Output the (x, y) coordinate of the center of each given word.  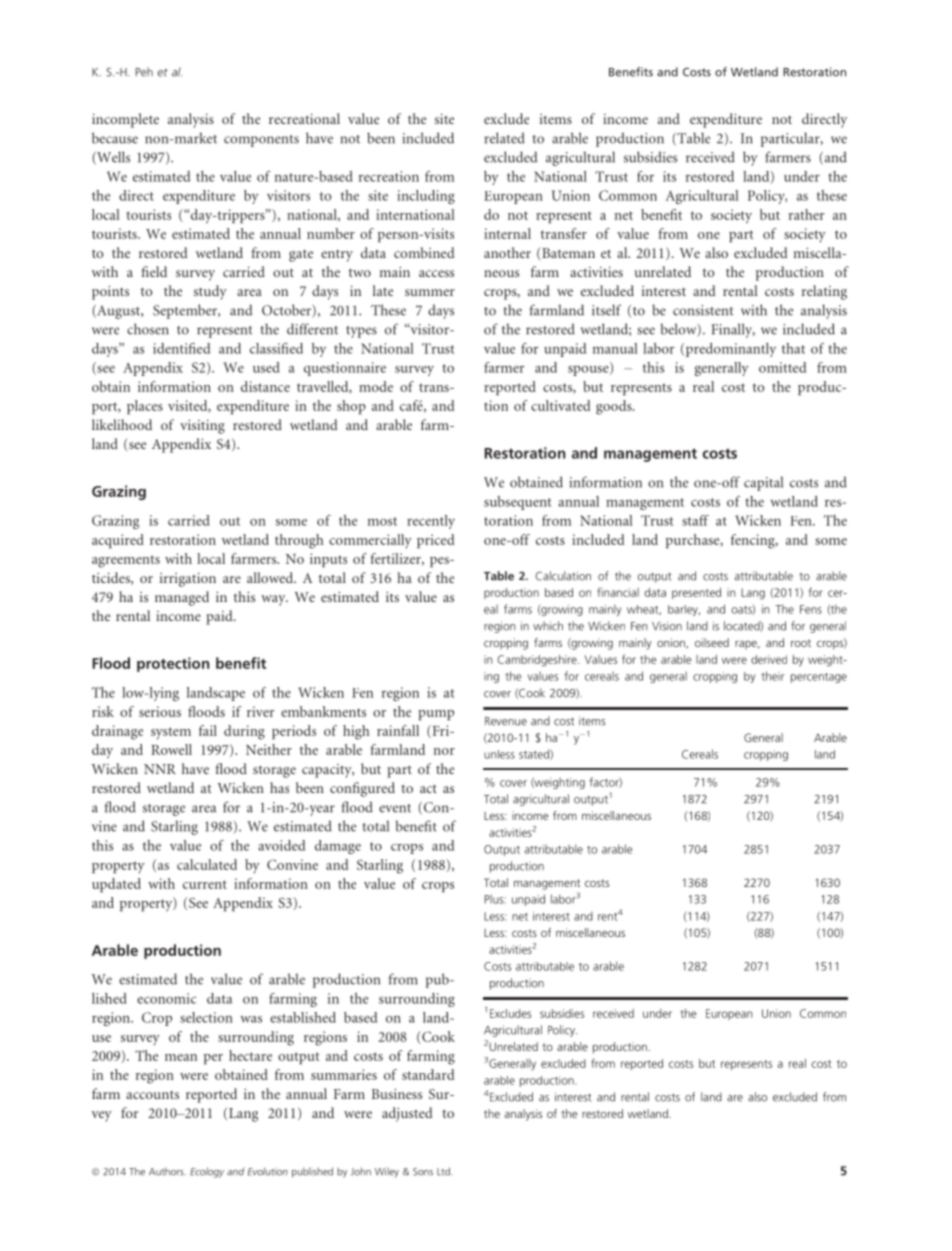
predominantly (729, 350)
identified (181, 348)
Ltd (444, 1171)
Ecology (207, 1172)
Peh (144, 72)
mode (376, 386)
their (772, 676)
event (395, 808)
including (426, 197)
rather (807, 214)
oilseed (712, 642)
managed (182, 598)
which (548, 626)
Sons (423, 1172)
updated (116, 885)
